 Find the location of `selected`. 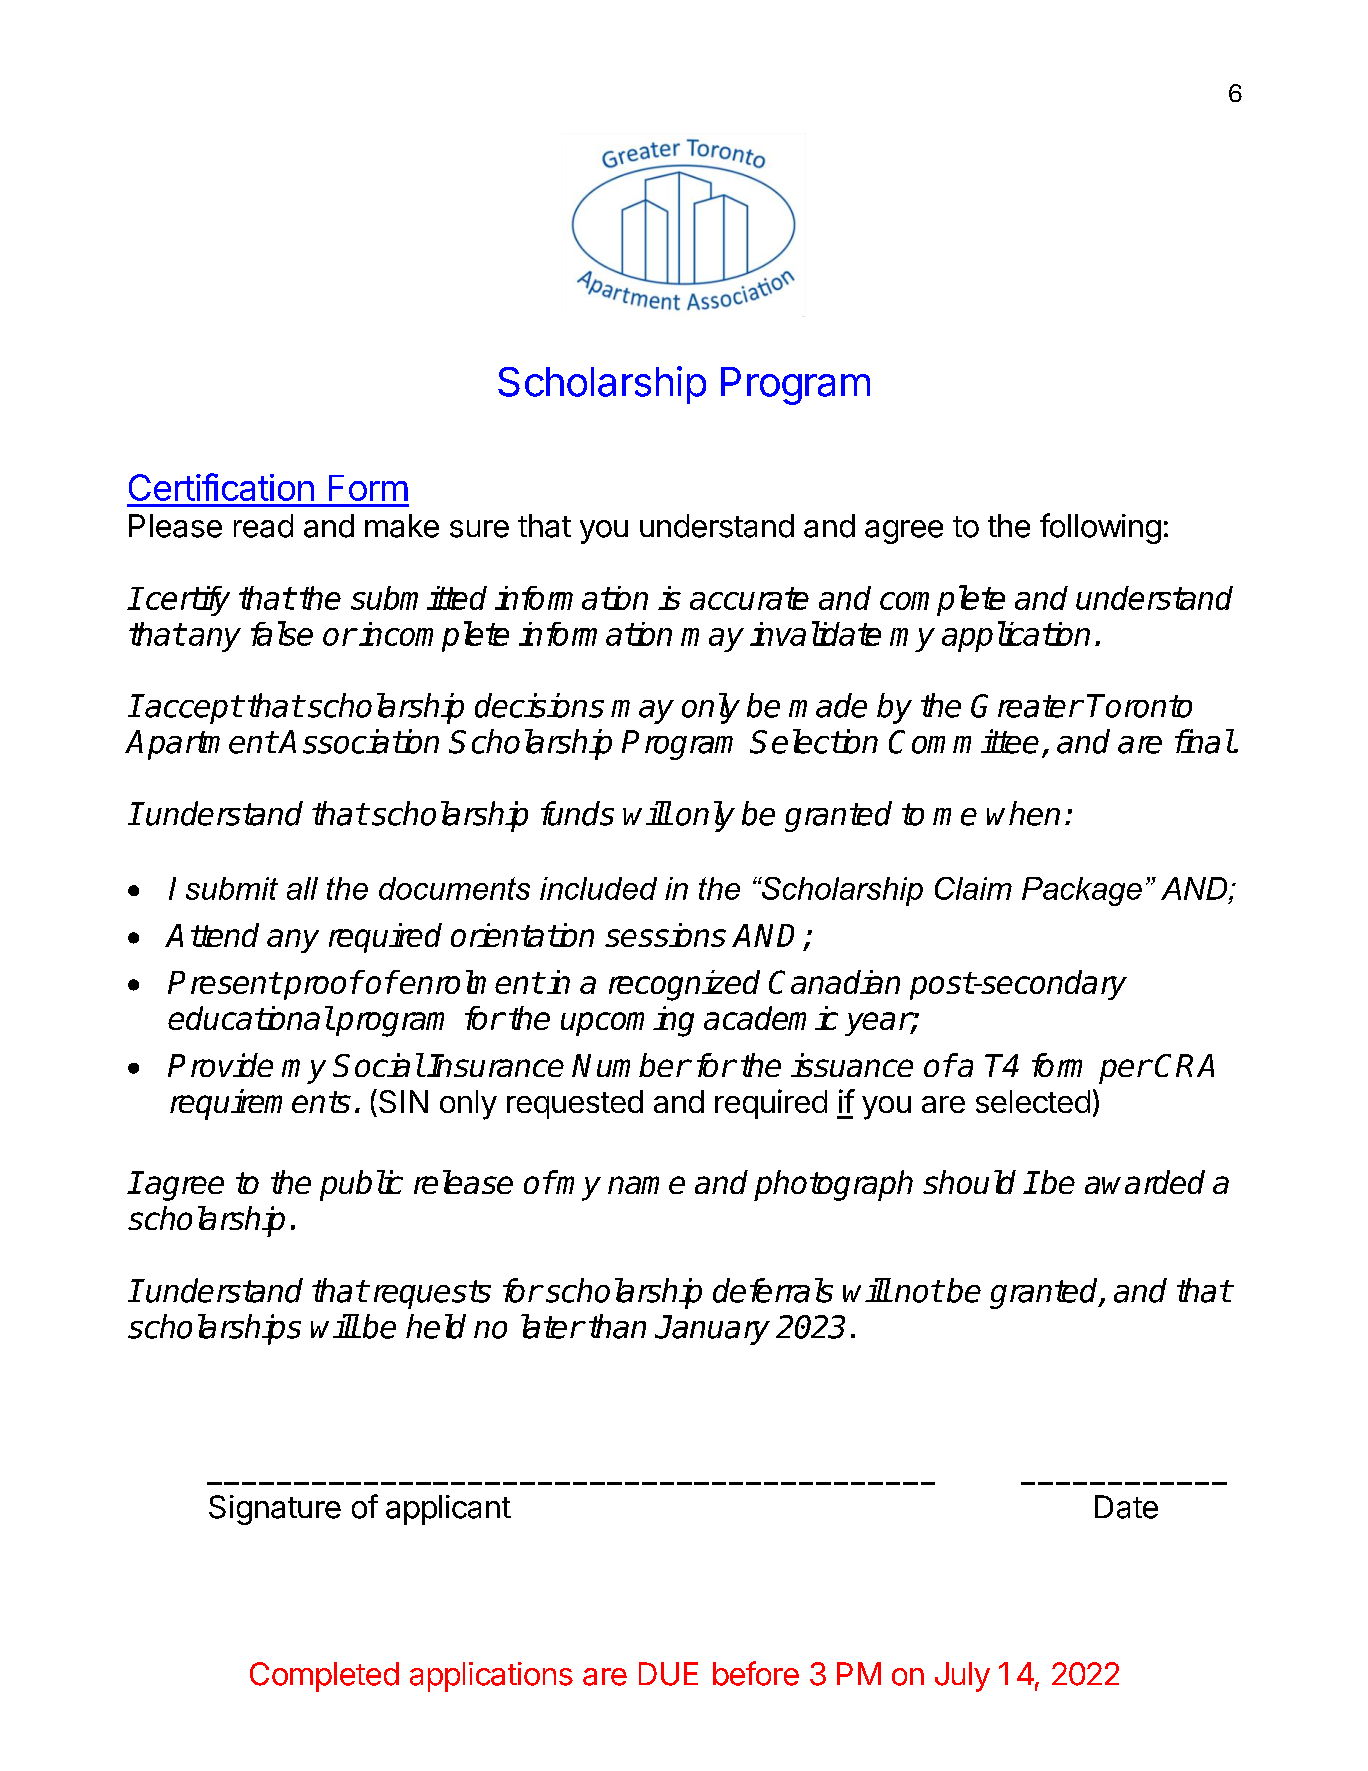

selected is located at coordinates (1033, 1101).
